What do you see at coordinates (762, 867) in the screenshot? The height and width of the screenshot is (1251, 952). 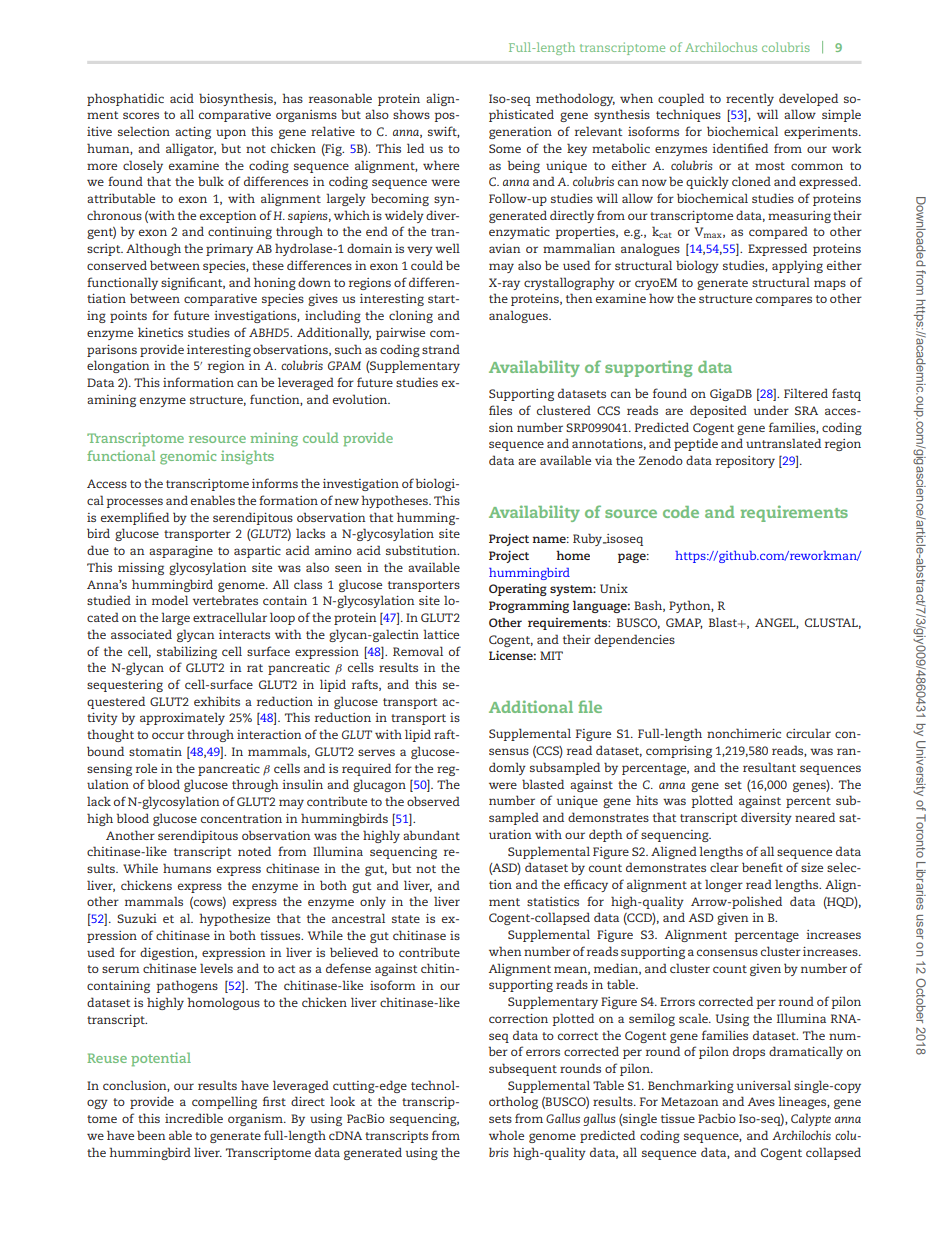 I see `benefit` at bounding box center [762, 867].
